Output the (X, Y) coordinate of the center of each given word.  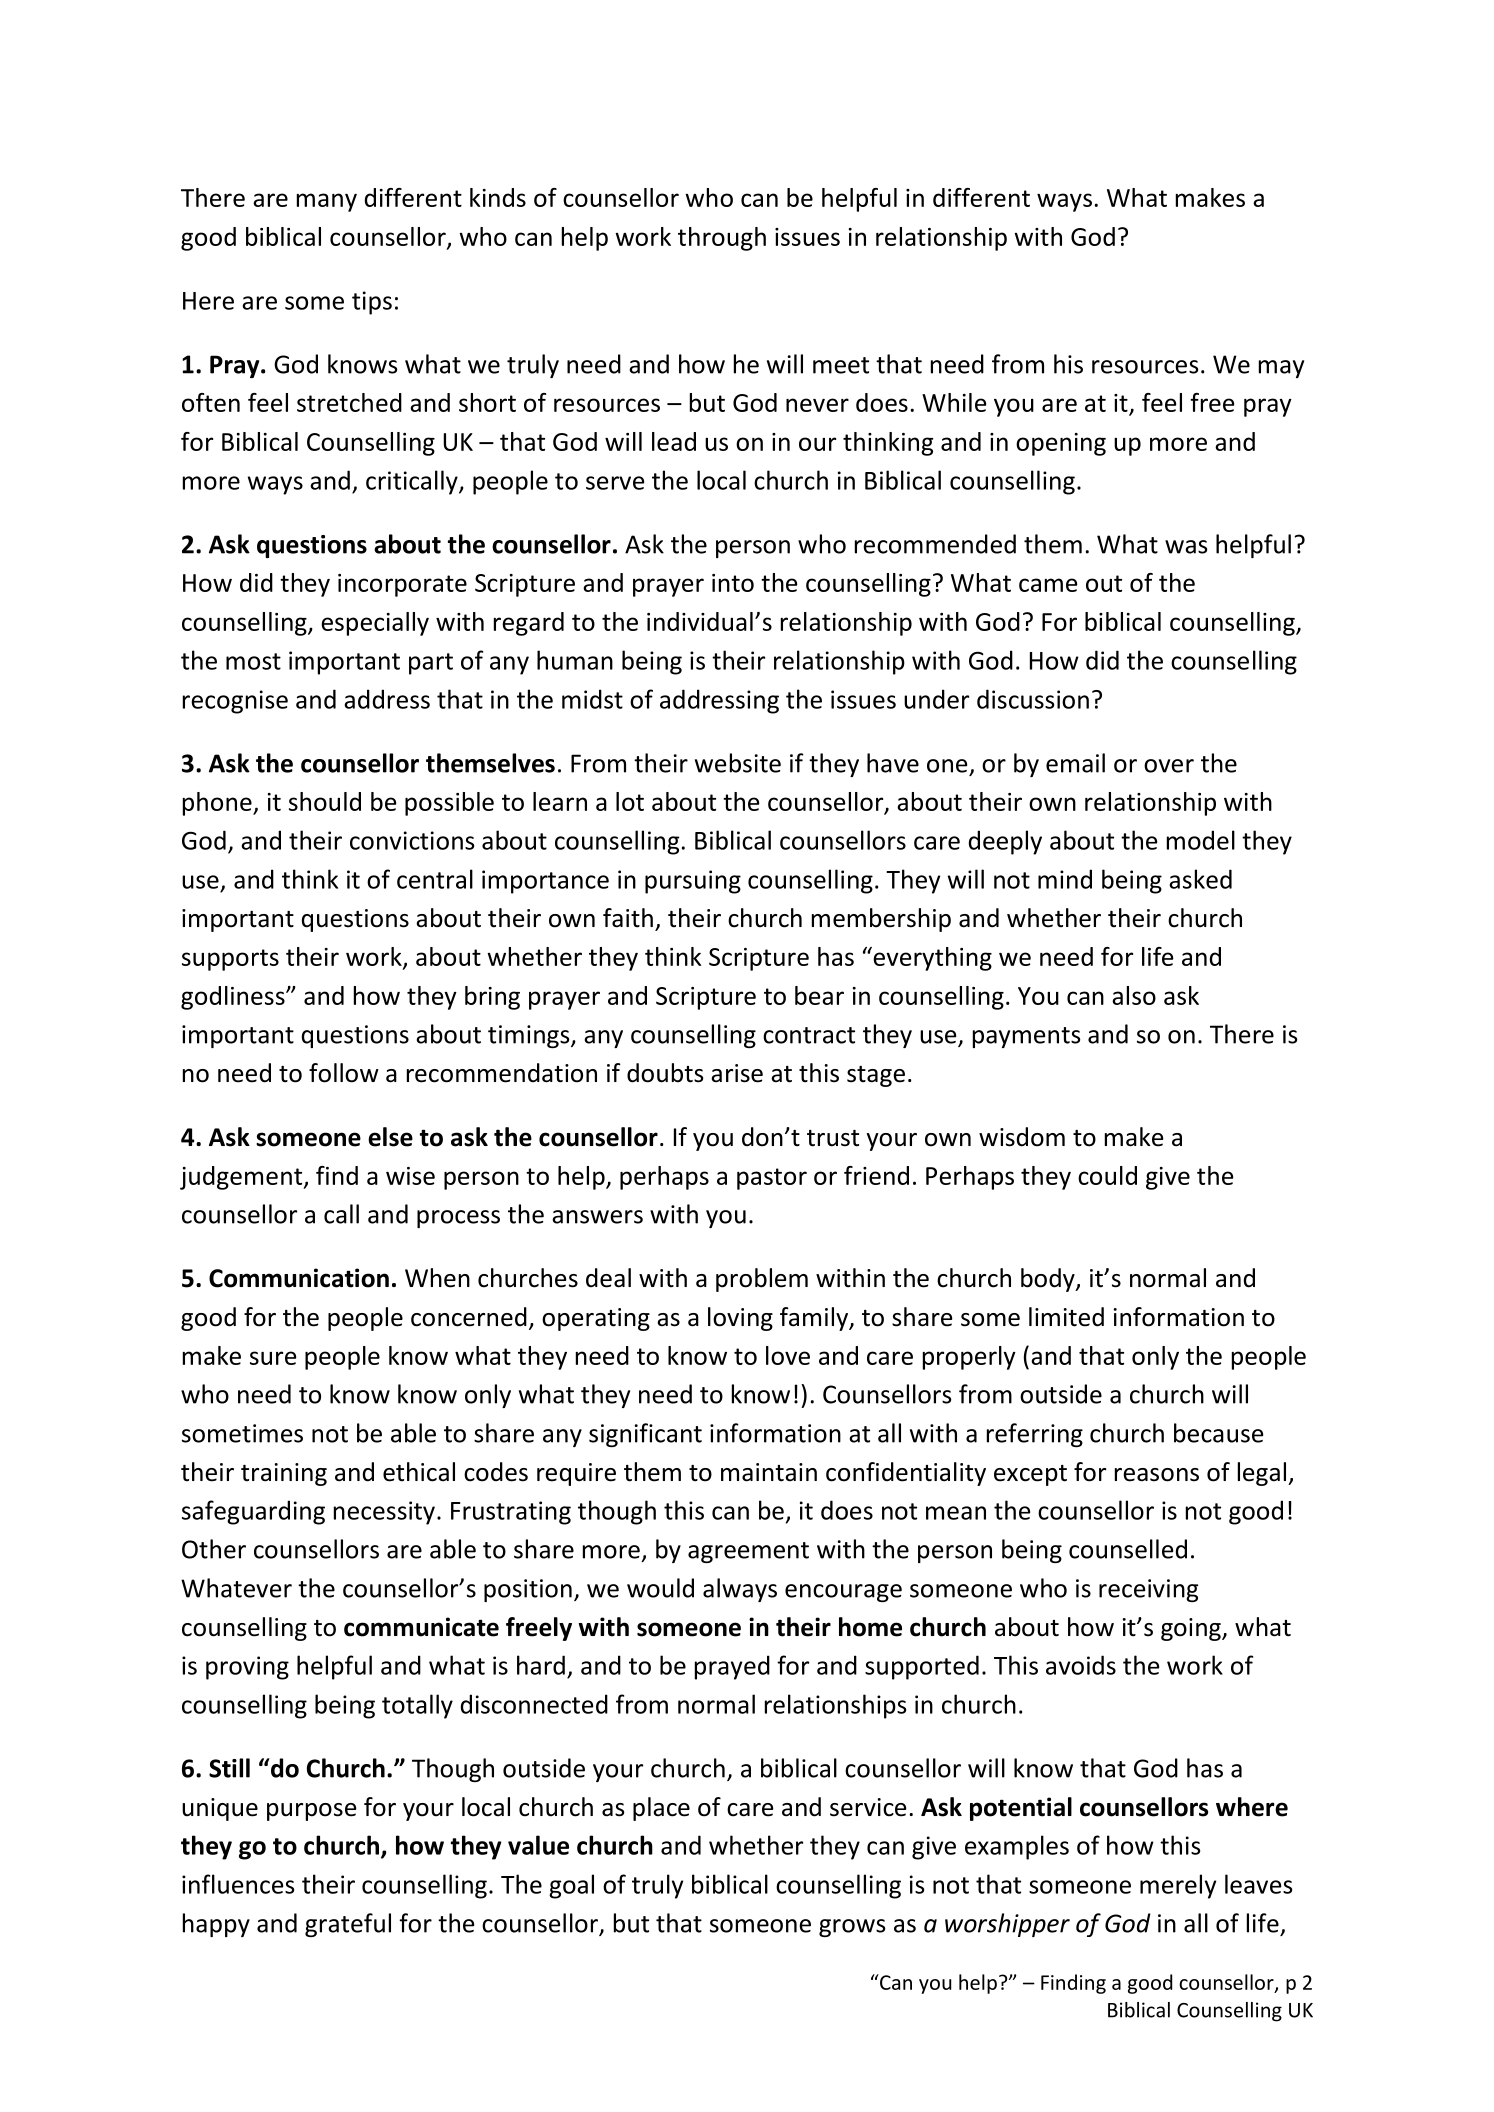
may (1281, 369)
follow (344, 1073)
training (284, 1474)
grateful (348, 1925)
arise (737, 1073)
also (1134, 995)
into (733, 583)
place (661, 1809)
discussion (1033, 699)
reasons (1157, 1475)
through (722, 239)
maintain (769, 1472)
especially (375, 624)
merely (1178, 1886)
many (327, 202)
